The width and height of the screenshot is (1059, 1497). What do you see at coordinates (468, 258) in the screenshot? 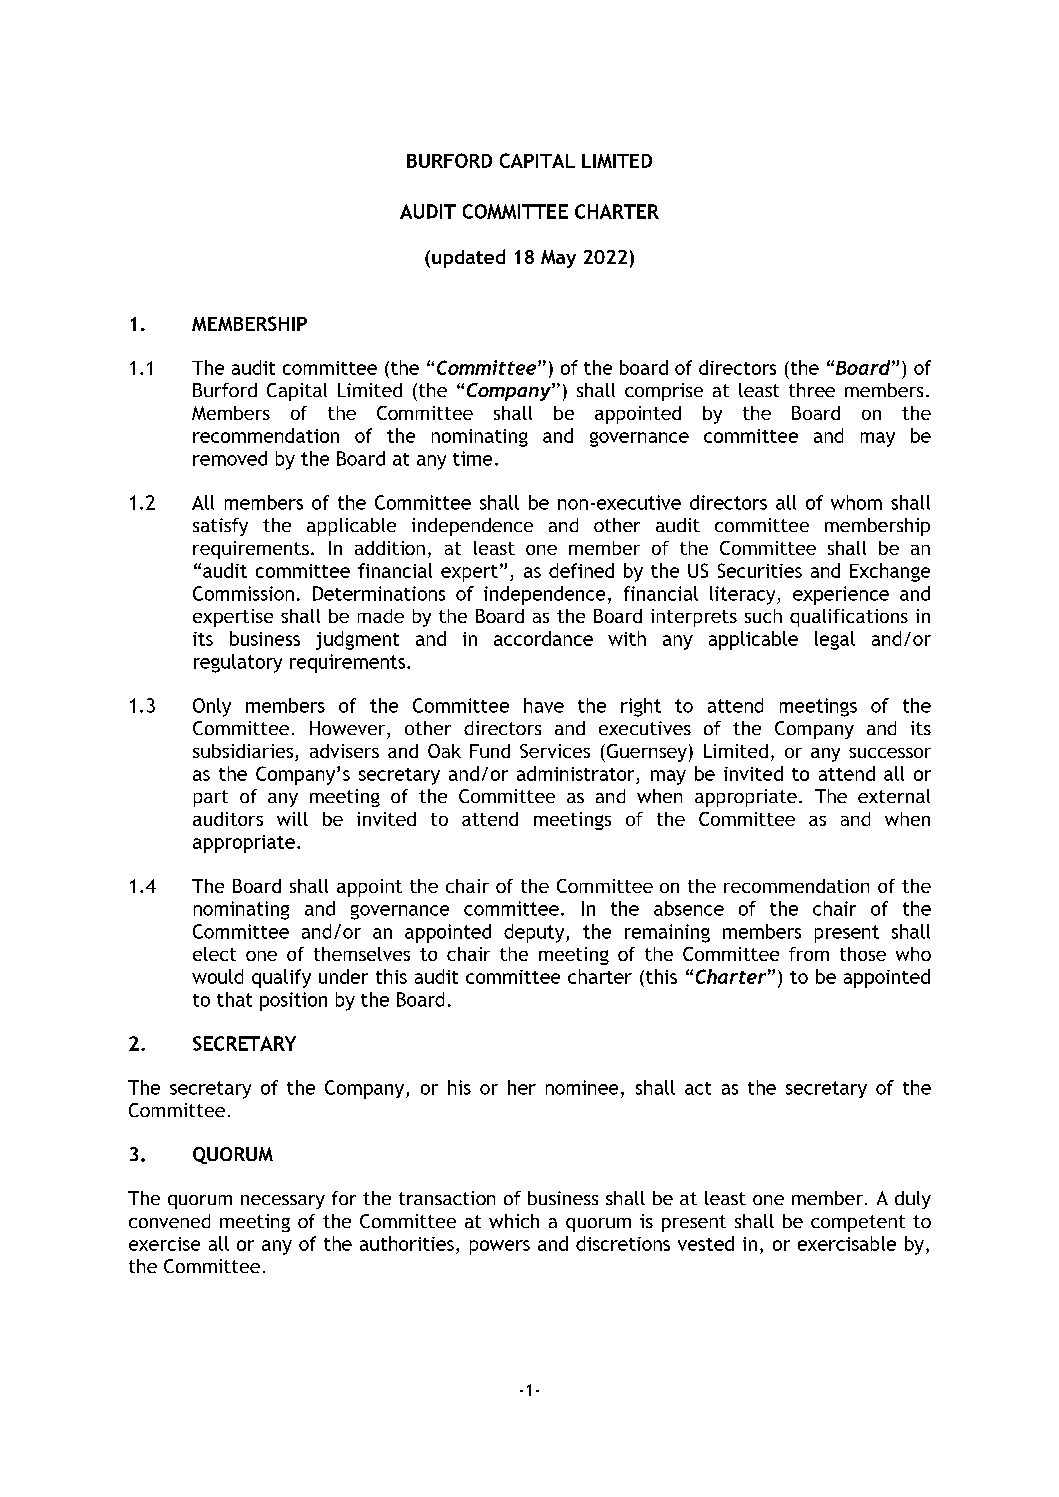
I see `updated` at bounding box center [468, 258].
